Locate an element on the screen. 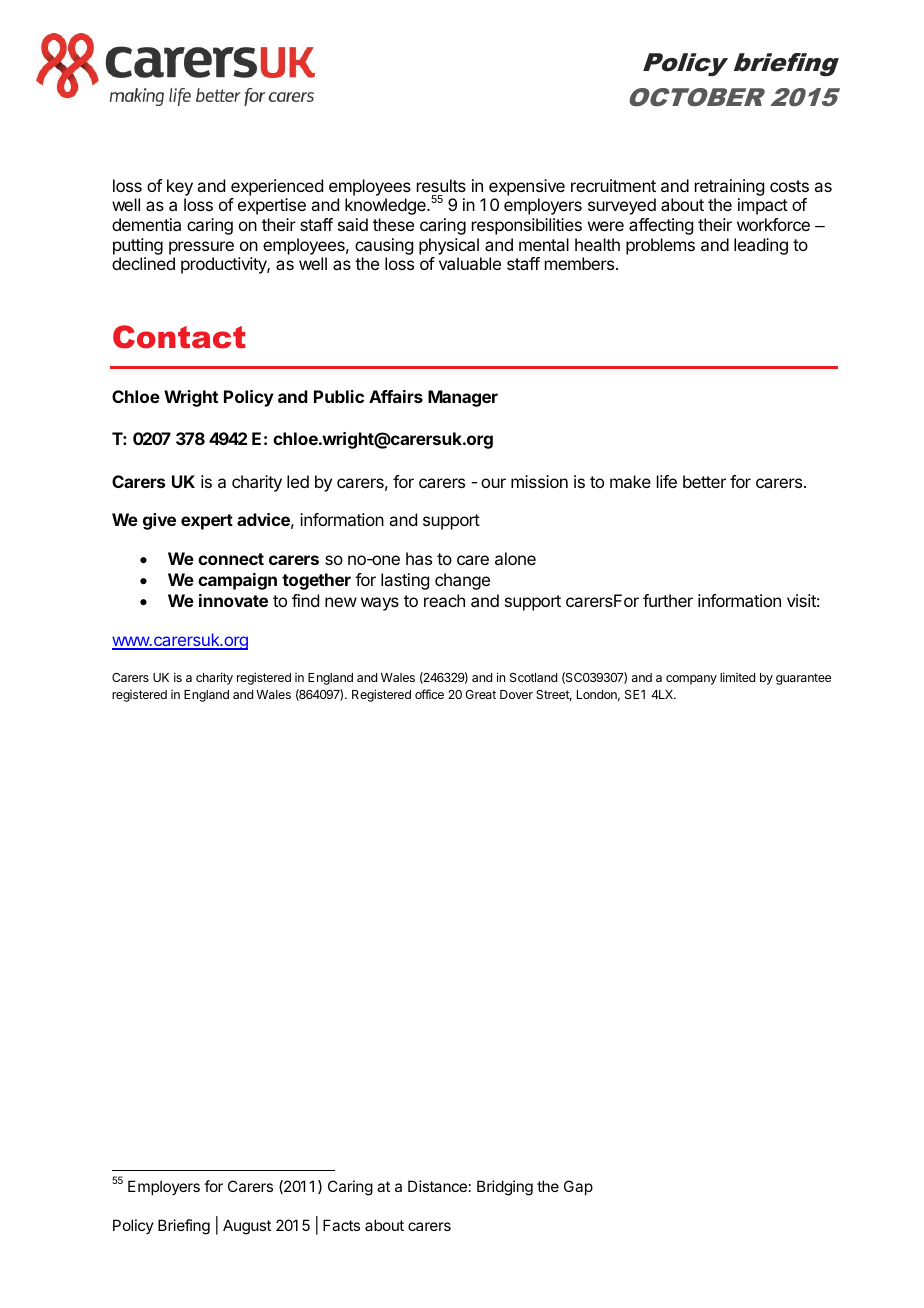  better is located at coordinates (704, 481).
